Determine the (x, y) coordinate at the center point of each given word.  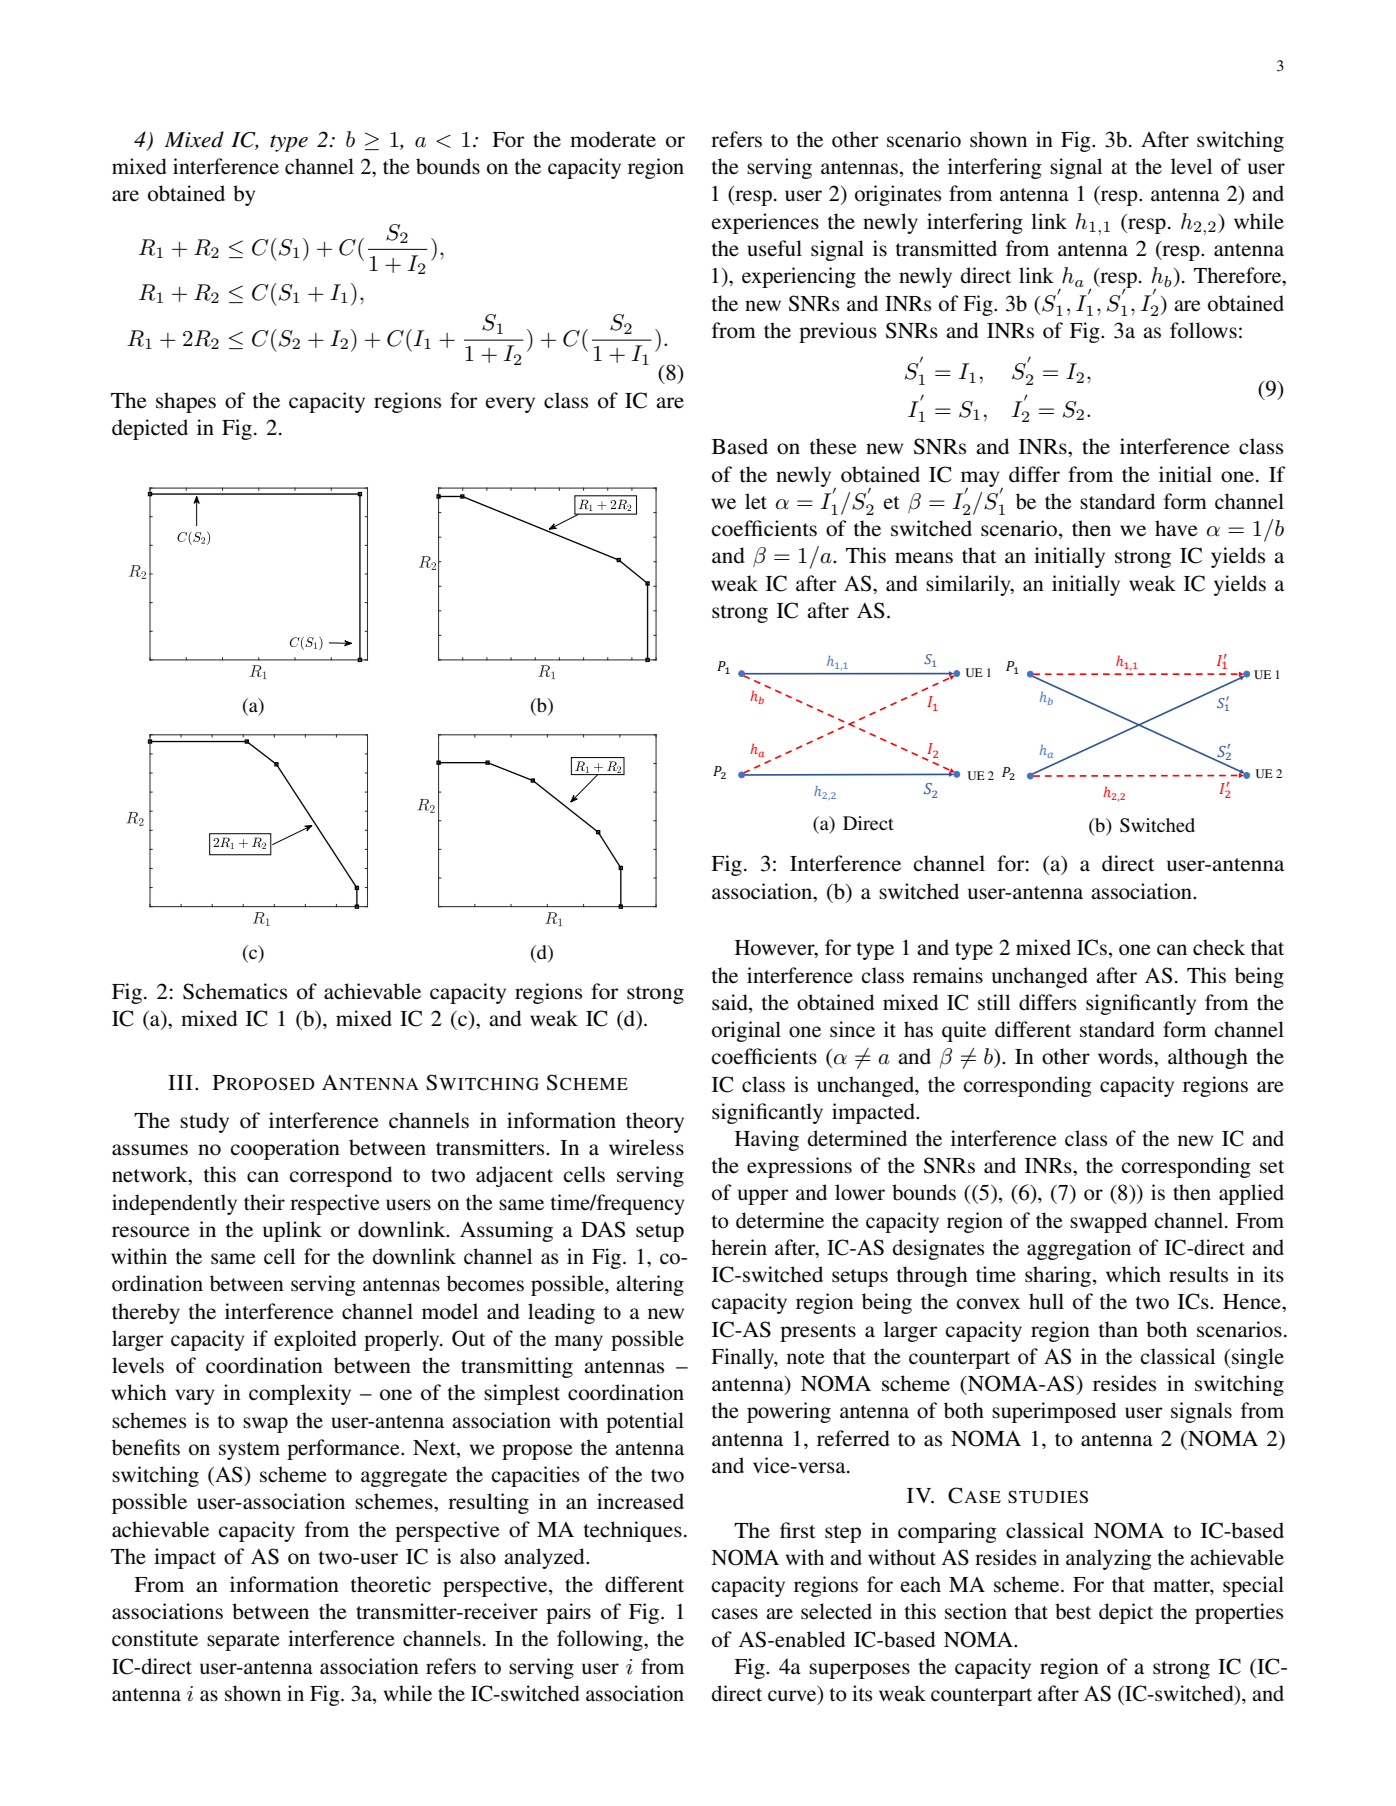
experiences (765, 223)
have (1176, 528)
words (1126, 1056)
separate (243, 1642)
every (510, 405)
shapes (186, 402)
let (756, 501)
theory (655, 1122)
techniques (633, 1531)
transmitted (946, 248)
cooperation (285, 1149)
